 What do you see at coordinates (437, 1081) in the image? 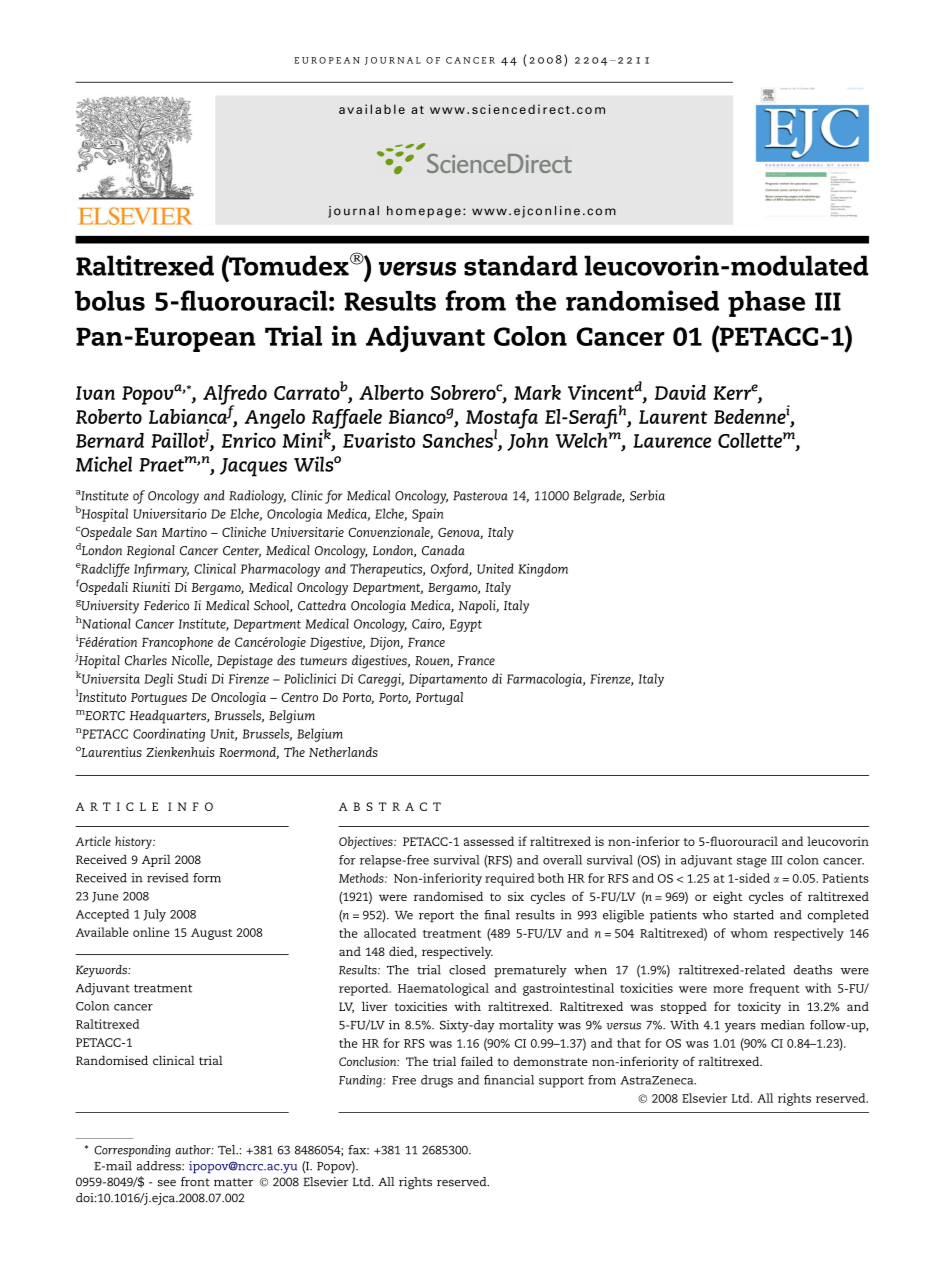
I see `drugs` at bounding box center [437, 1081].
